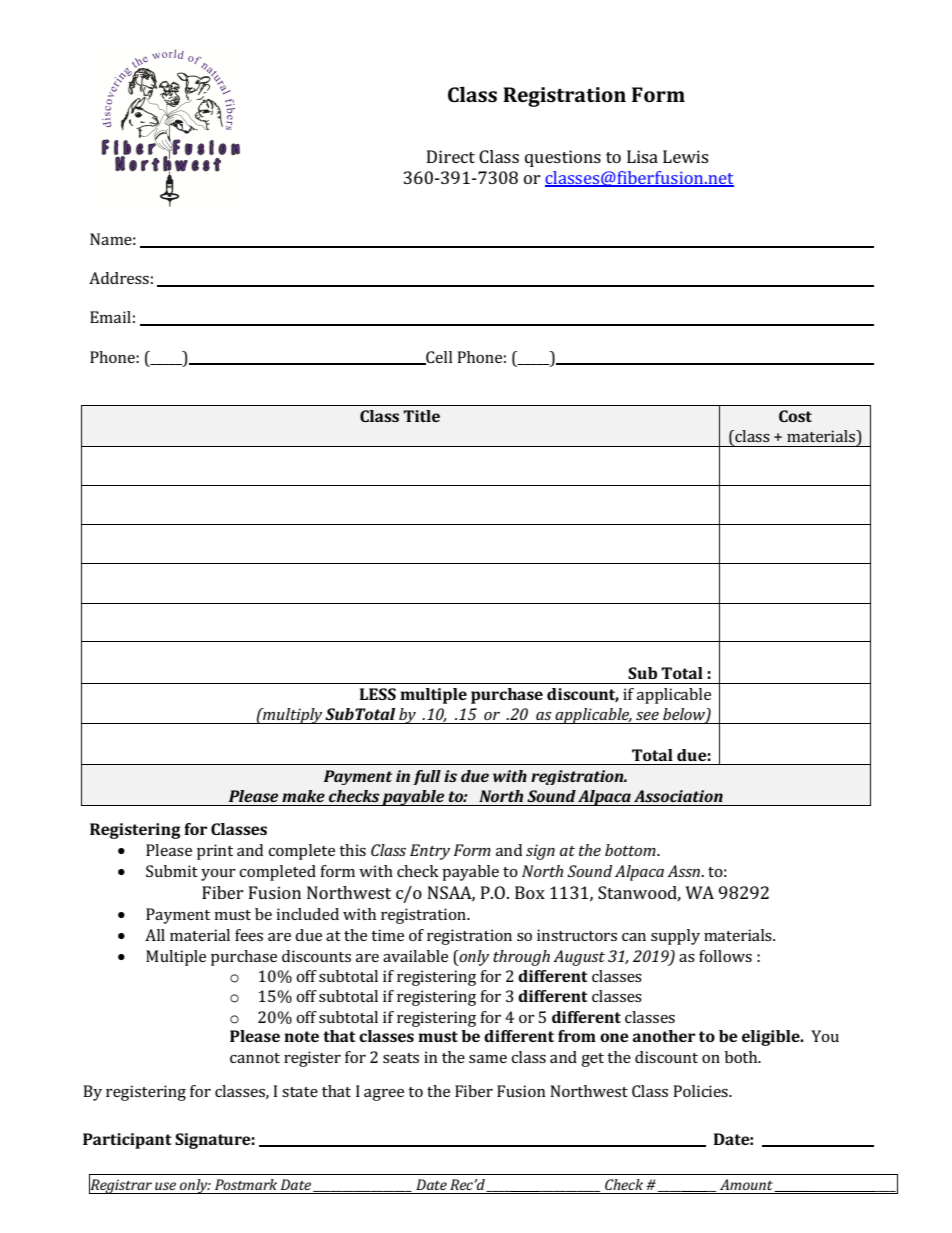 The image size is (952, 1233). Describe the element at coordinates (685, 156) in the image. I see `Lewis` at that location.
